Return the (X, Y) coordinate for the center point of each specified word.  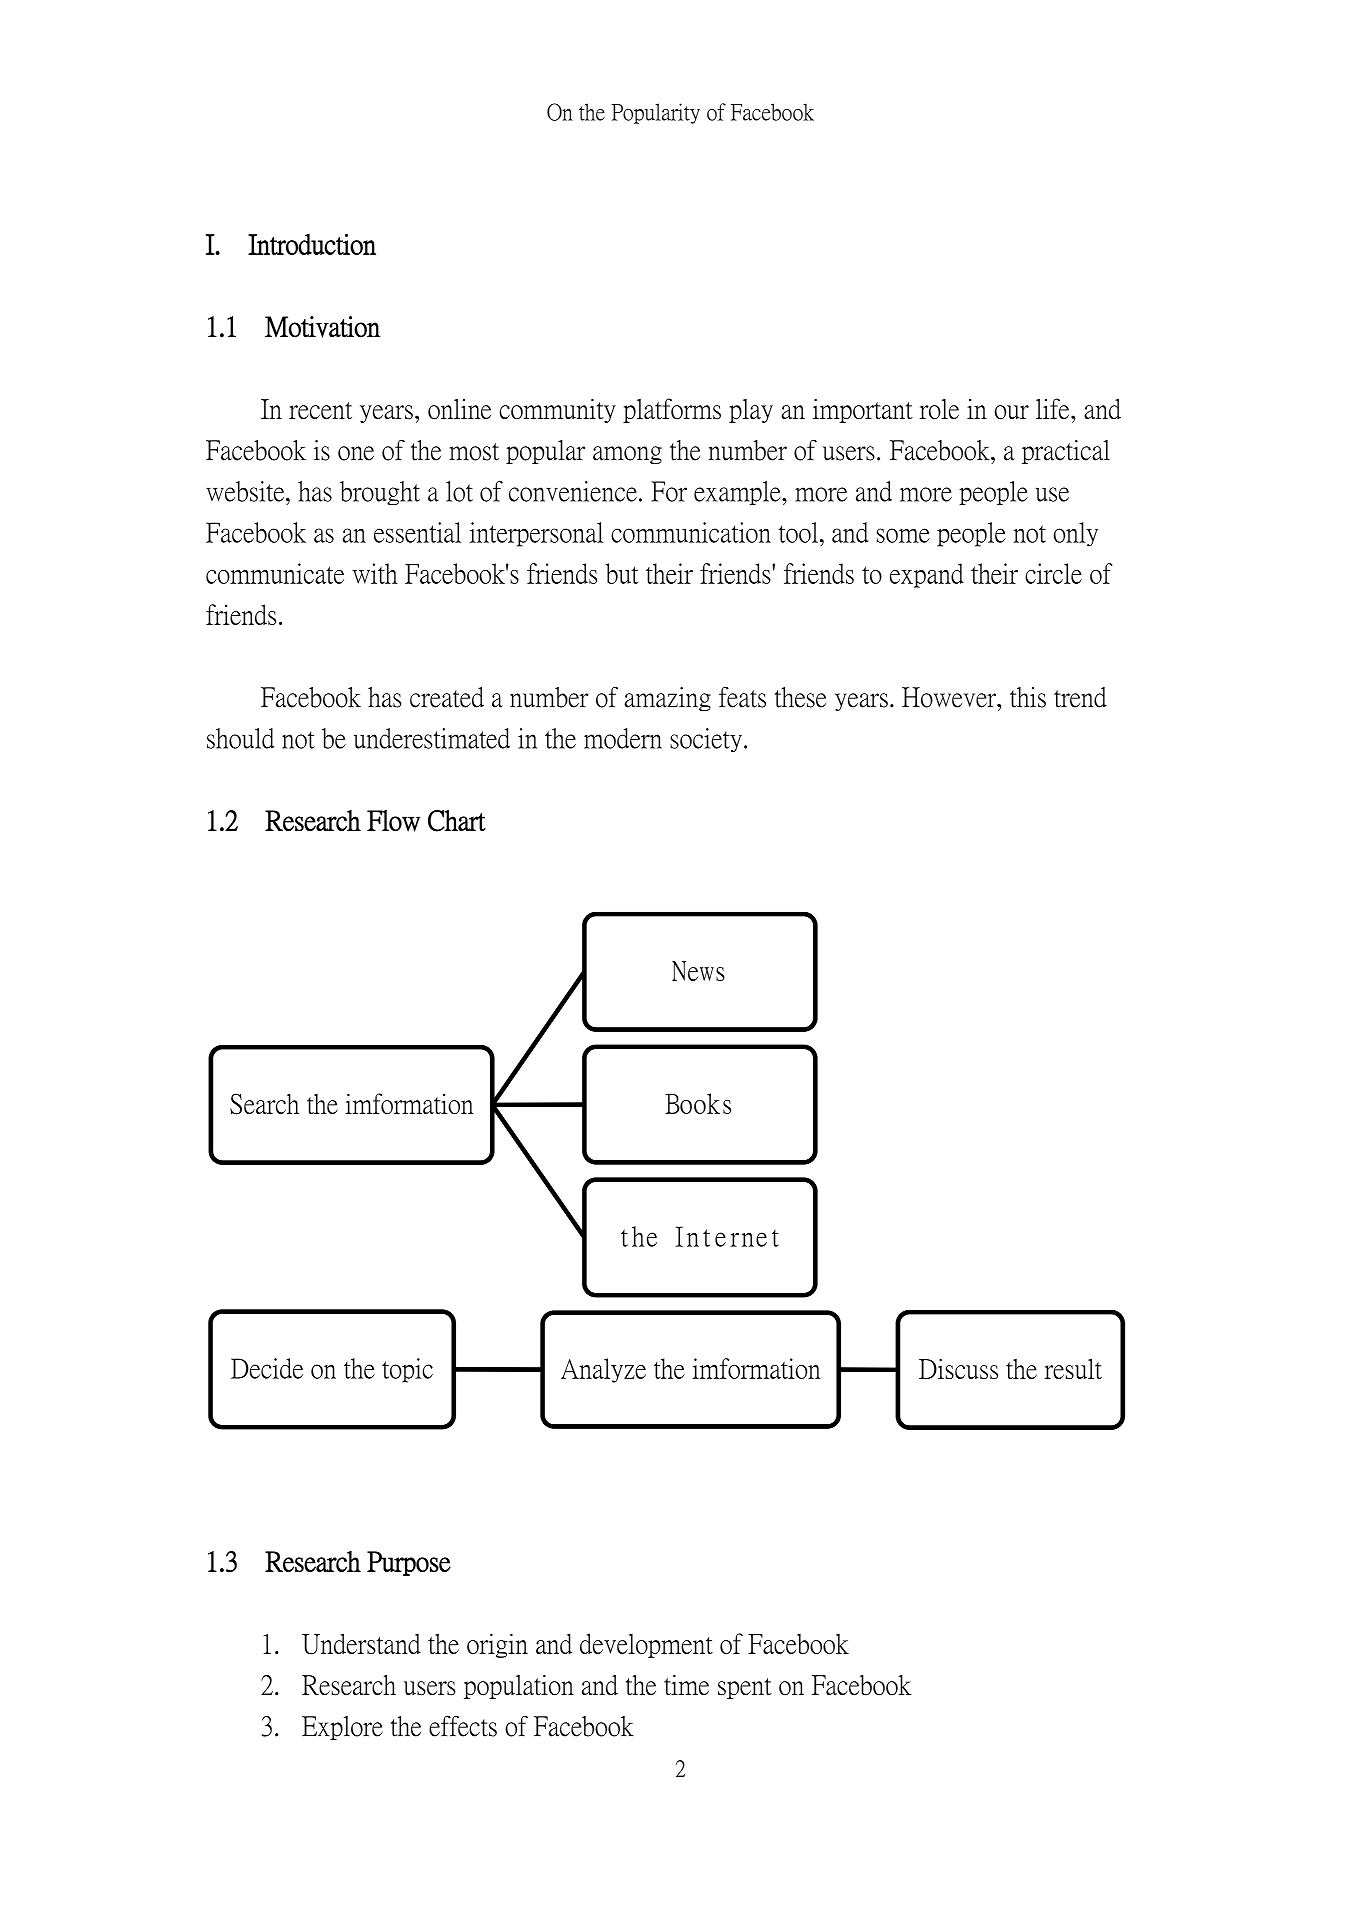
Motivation (322, 327)
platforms (672, 410)
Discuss (958, 1368)
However (950, 697)
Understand (361, 1644)
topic (407, 1370)
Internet (727, 1236)
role (939, 409)
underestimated (432, 738)
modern (623, 738)
